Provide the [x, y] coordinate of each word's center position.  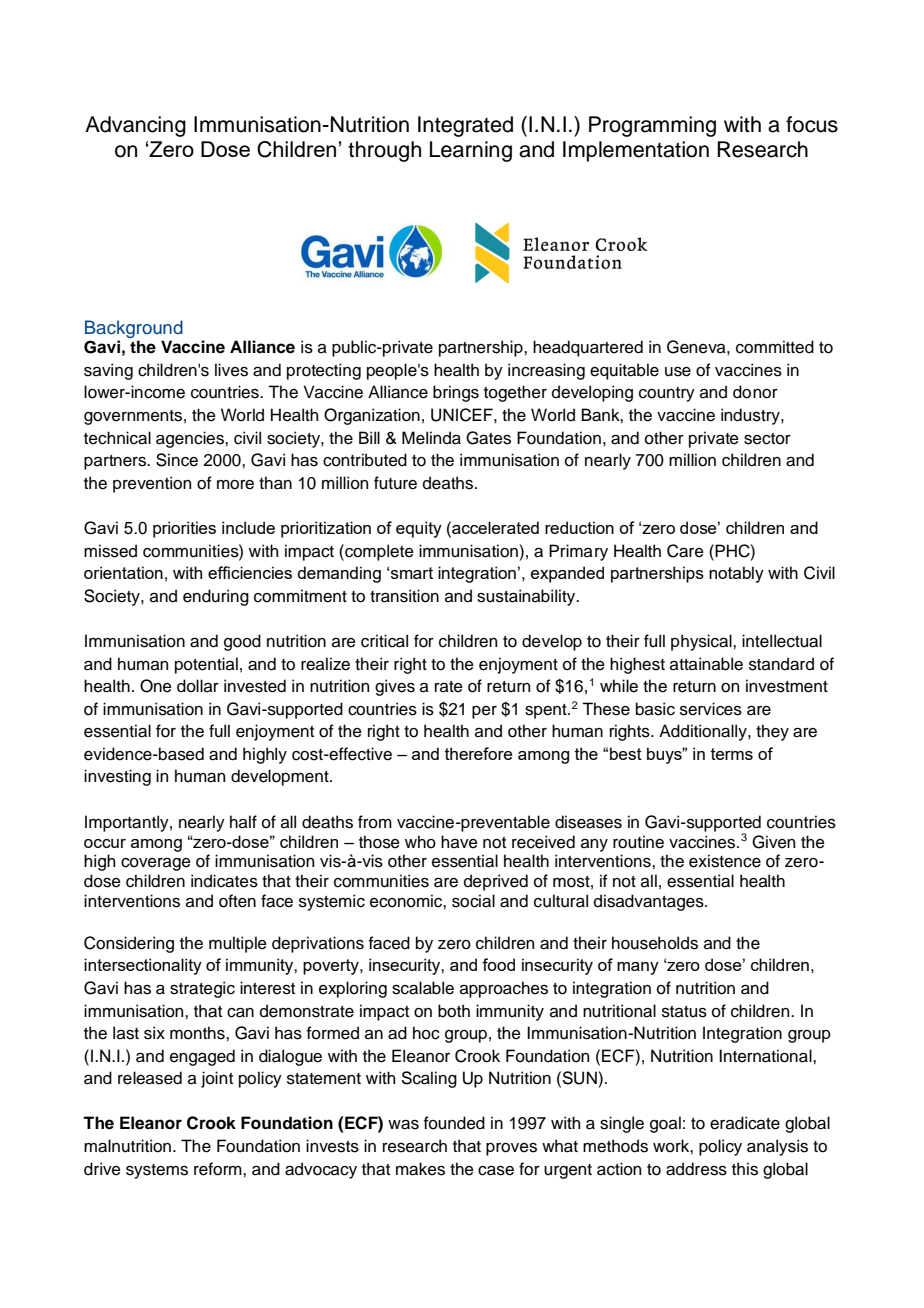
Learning [471, 151]
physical [702, 642]
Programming [652, 126]
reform [219, 1169]
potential [206, 665]
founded [454, 1123]
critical [384, 641]
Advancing [135, 126]
